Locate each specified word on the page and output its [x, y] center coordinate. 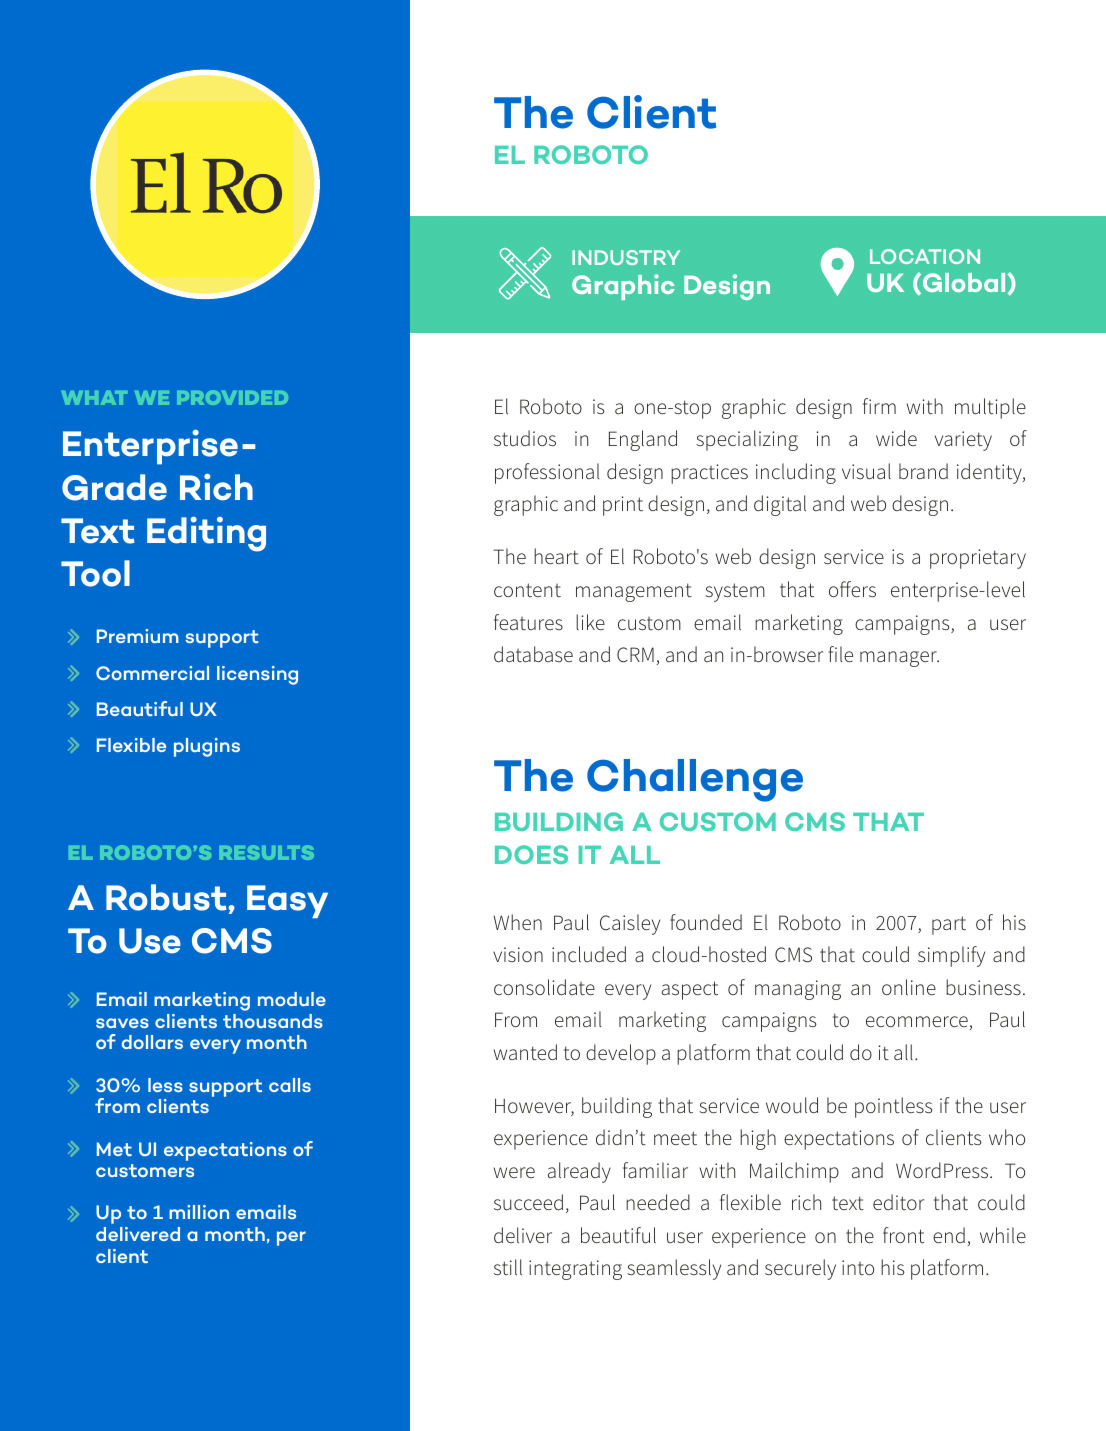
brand [923, 471]
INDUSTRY [626, 257]
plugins [207, 747]
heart [556, 556]
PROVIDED [232, 397]
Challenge [695, 780]
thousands [273, 1021]
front [903, 1235]
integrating [575, 1270]
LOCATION [925, 256]
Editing [206, 534]
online [909, 987]
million [199, 1212]
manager [899, 659]
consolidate [544, 987]
